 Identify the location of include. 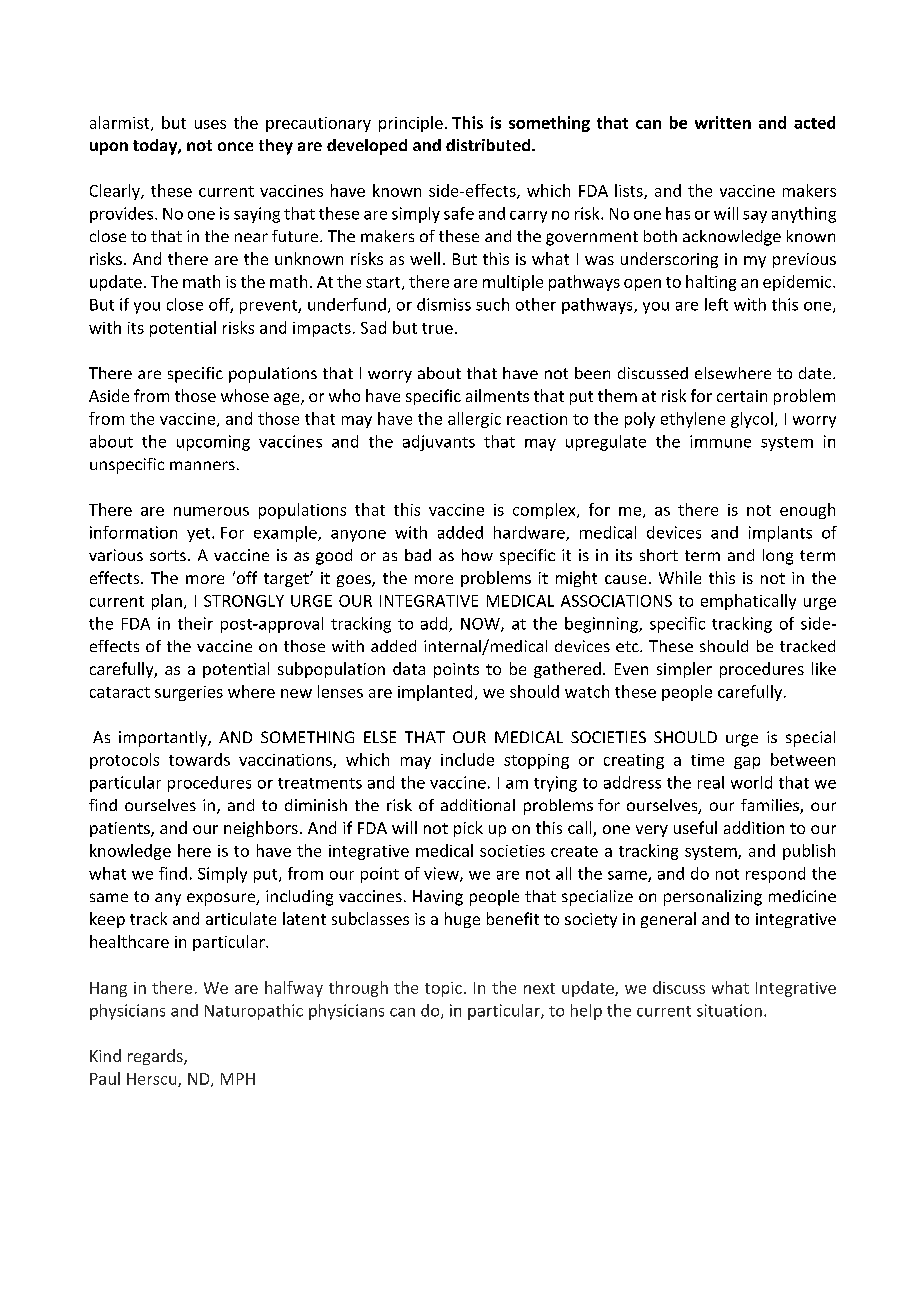
(467, 759).
